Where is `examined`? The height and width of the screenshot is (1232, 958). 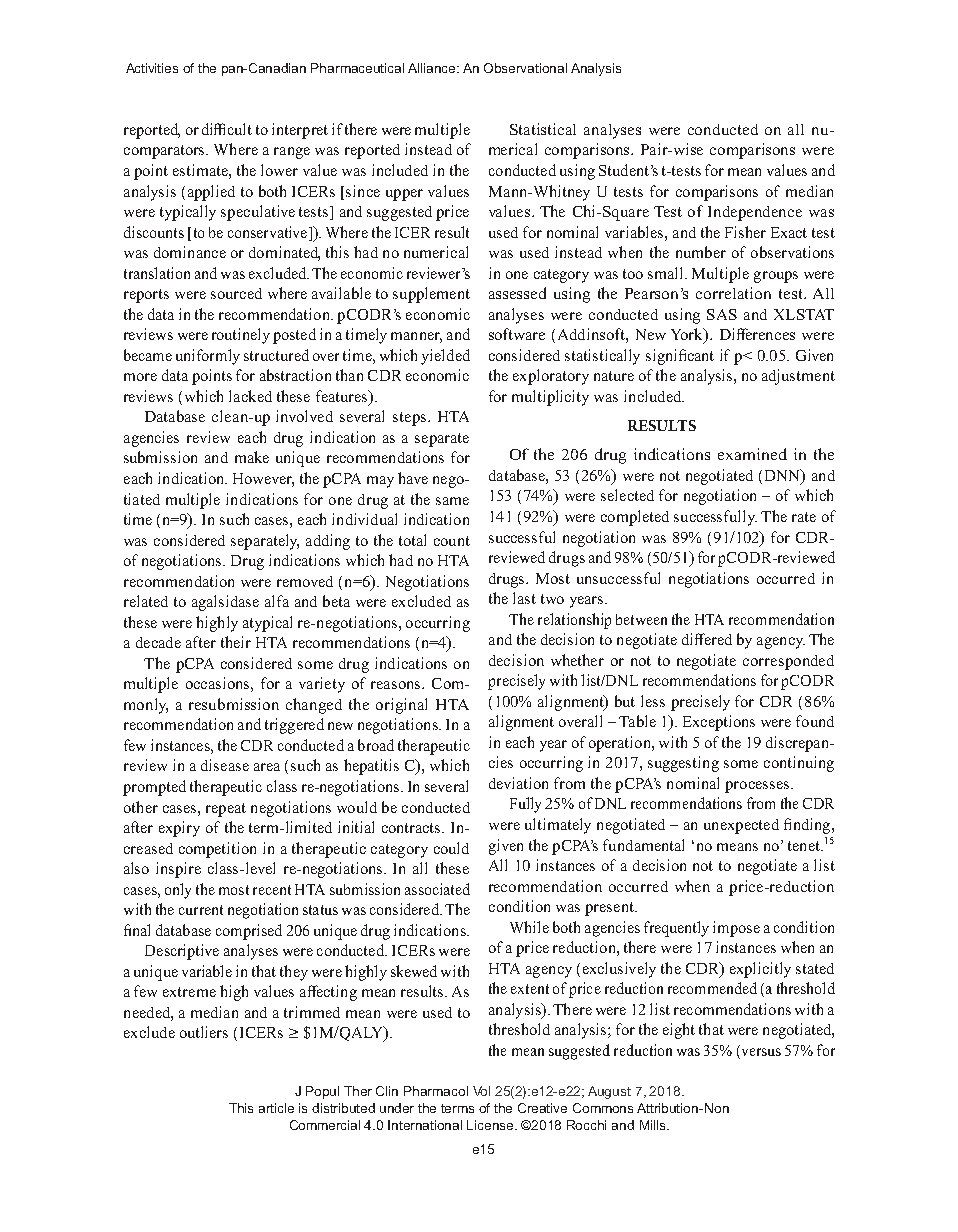
examined is located at coordinates (752, 454).
